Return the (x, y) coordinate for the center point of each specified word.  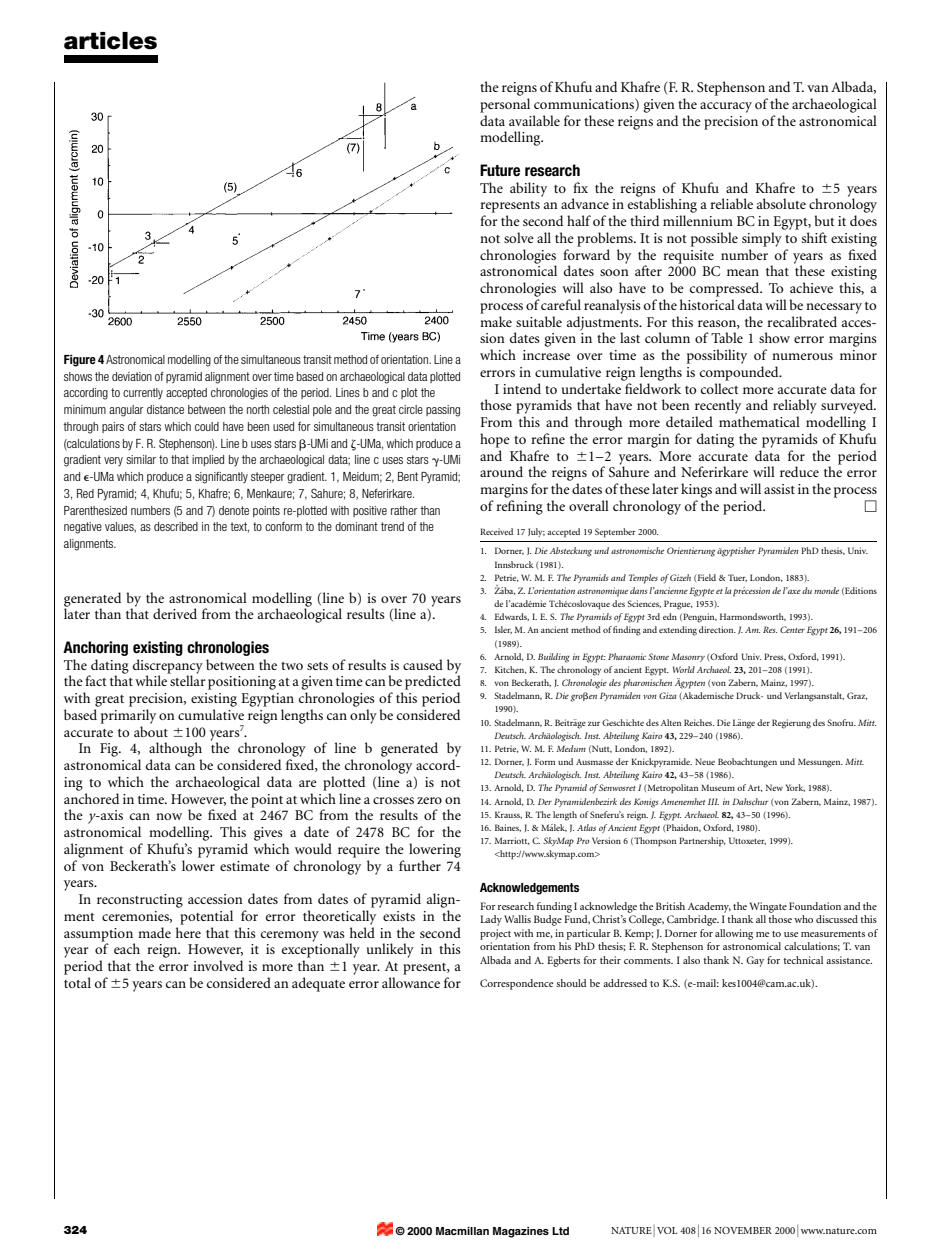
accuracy (726, 107)
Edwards (512, 617)
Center (792, 629)
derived (175, 613)
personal (505, 105)
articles (110, 41)
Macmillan (462, 1231)
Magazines (521, 1232)
